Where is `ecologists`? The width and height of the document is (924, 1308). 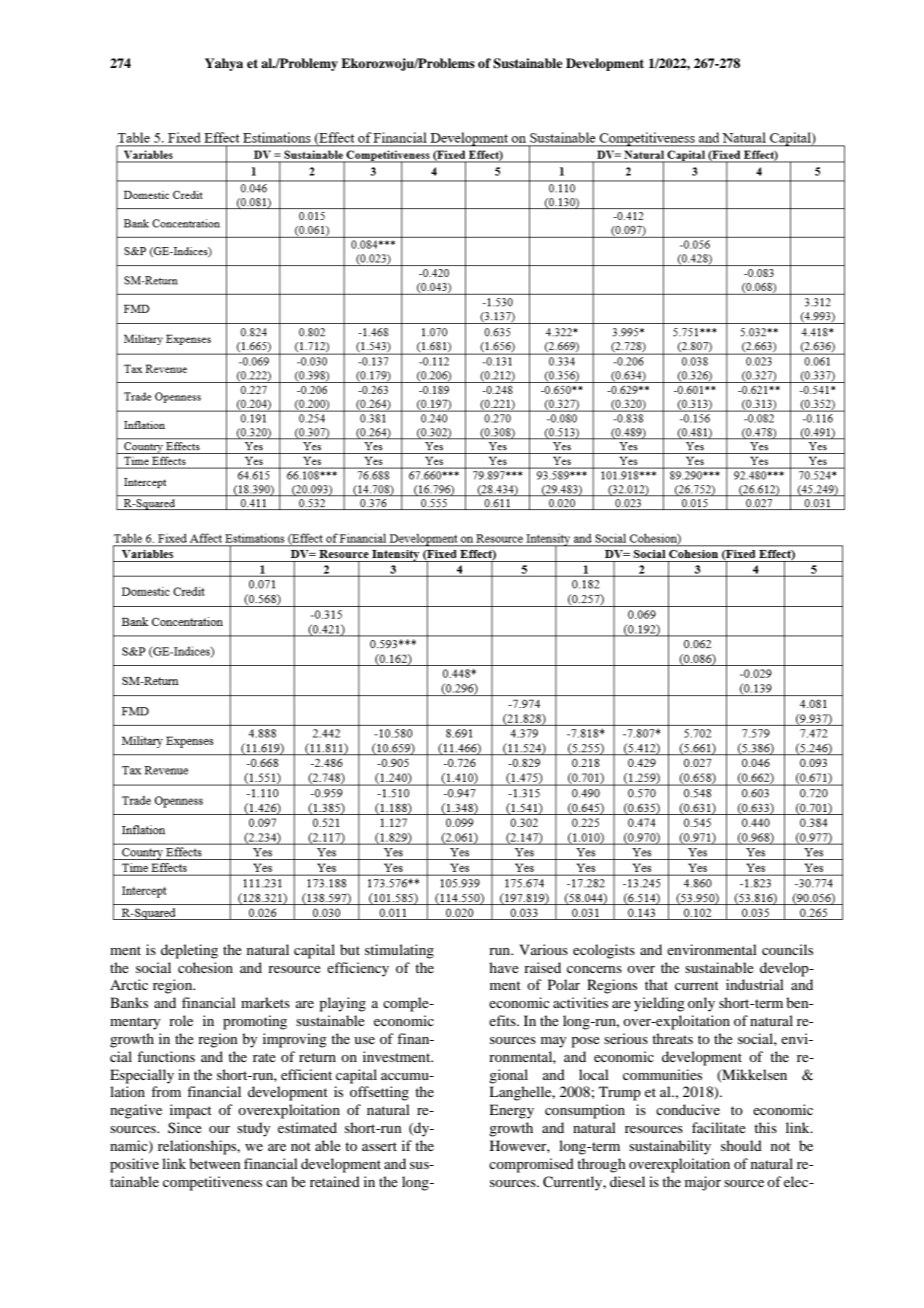 ecologists is located at coordinates (604, 951).
